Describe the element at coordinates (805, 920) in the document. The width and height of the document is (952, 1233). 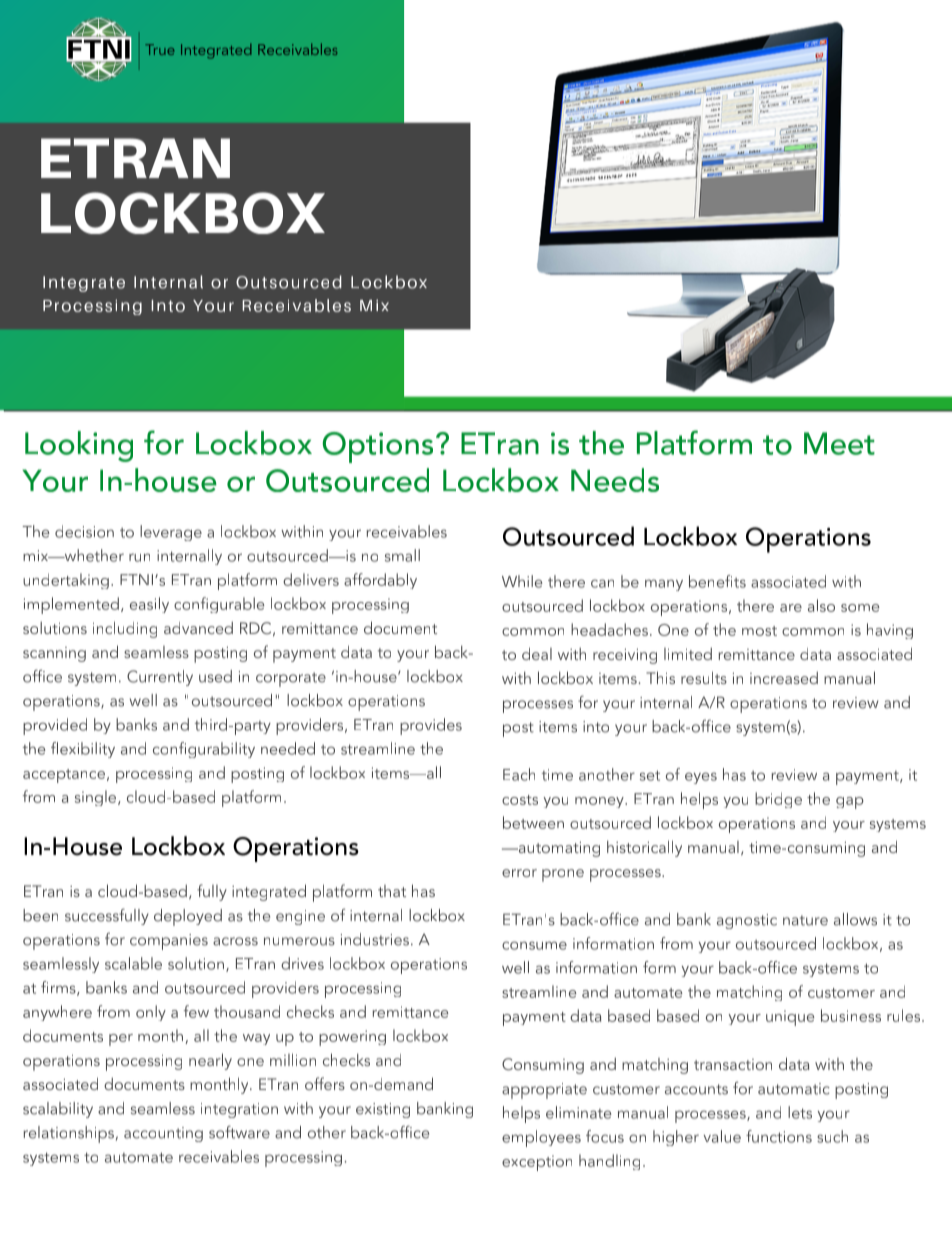
I see `nature` at that location.
